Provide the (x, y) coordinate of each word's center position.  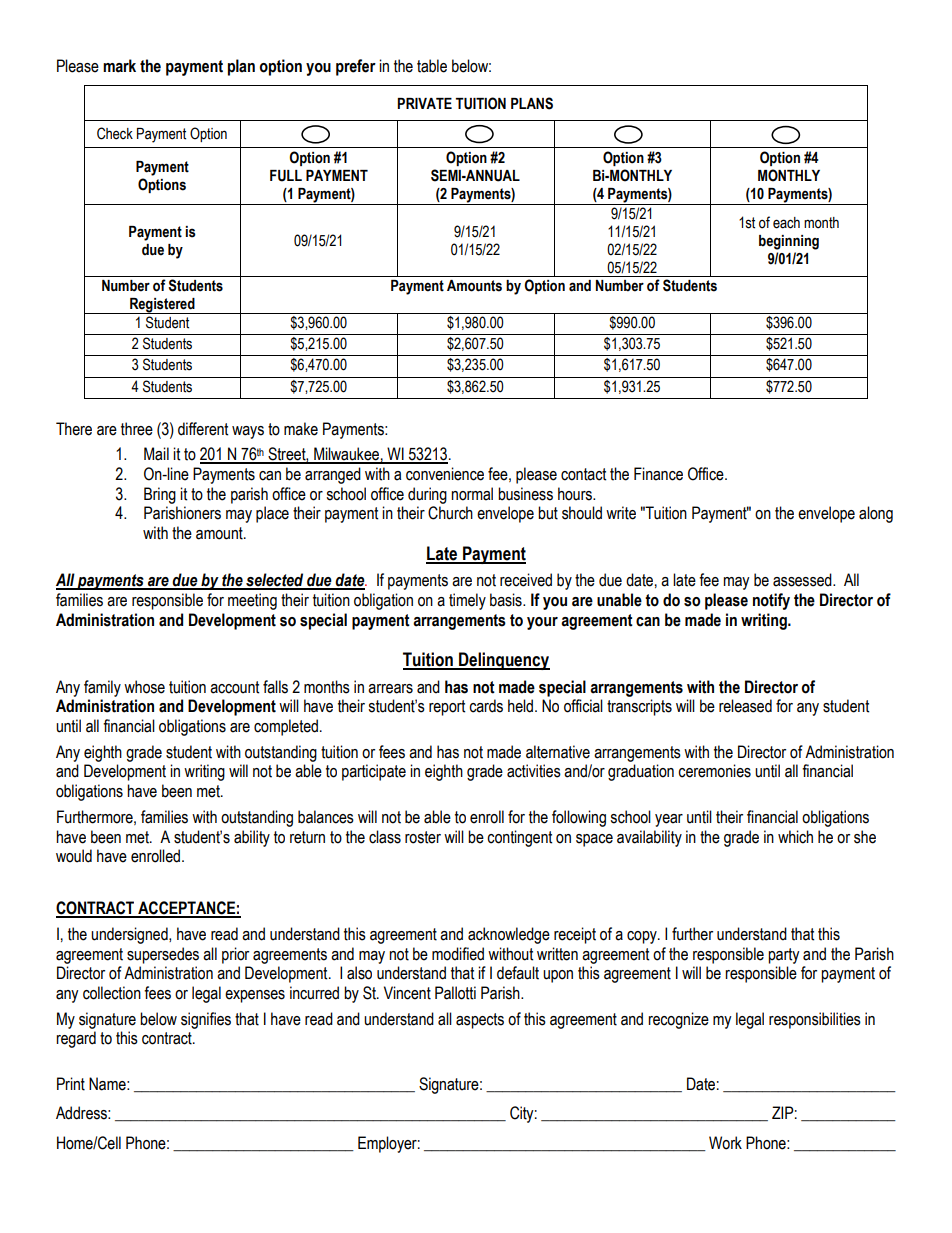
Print (71, 1084)
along (876, 514)
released (745, 706)
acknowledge (509, 935)
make (301, 429)
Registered (162, 306)
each (786, 223)
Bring (160, 495)
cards (486, 706)
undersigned (130, 935)
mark (119, 66)
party (784, 956)
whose (144, 687)
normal (472, 494)
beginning (789, 242)
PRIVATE (424, 103)
